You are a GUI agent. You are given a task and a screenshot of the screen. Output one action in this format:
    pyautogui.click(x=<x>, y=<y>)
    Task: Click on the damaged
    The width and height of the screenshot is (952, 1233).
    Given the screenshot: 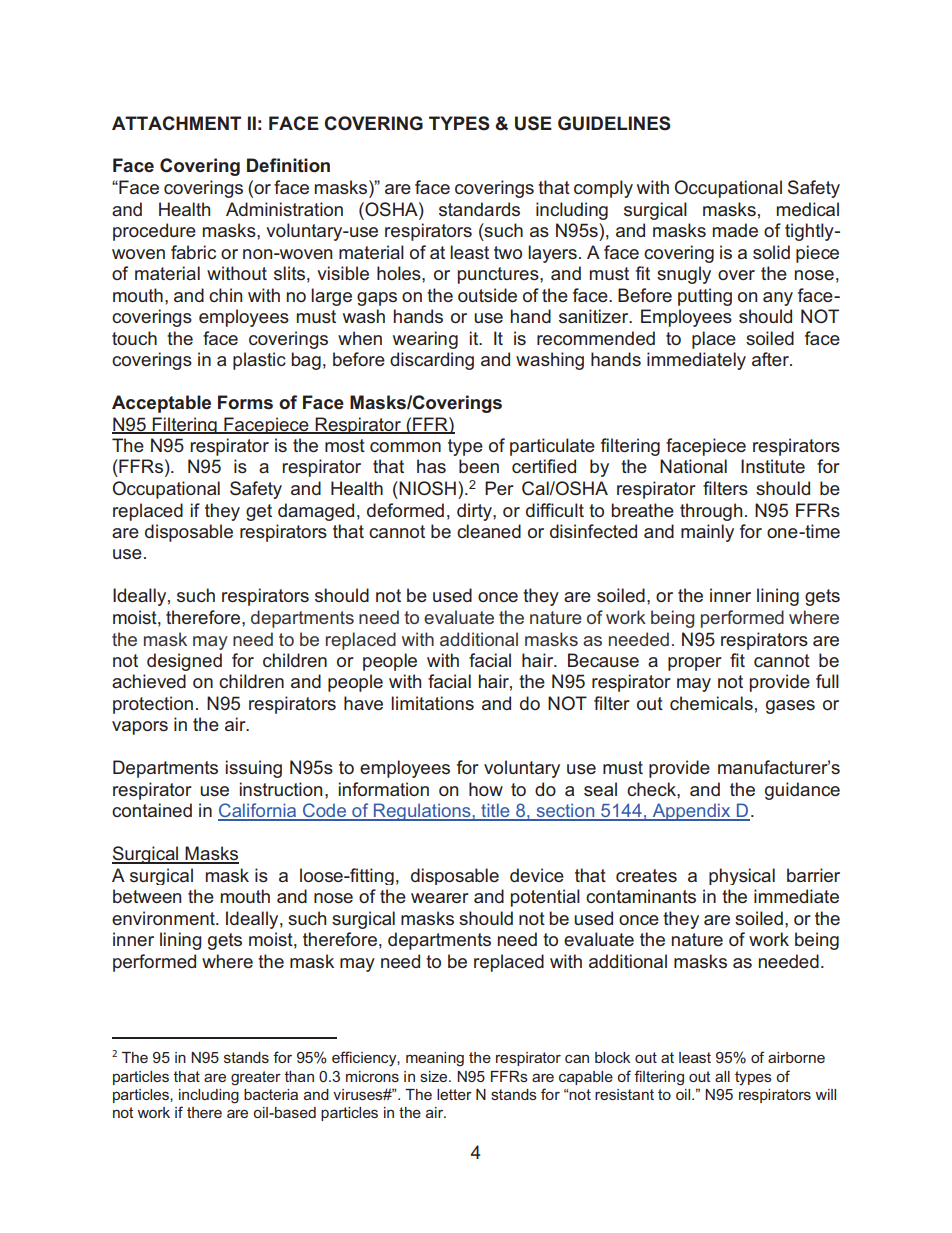 What is the action you would take?
    pyautogui.click(x=316, y=512)
